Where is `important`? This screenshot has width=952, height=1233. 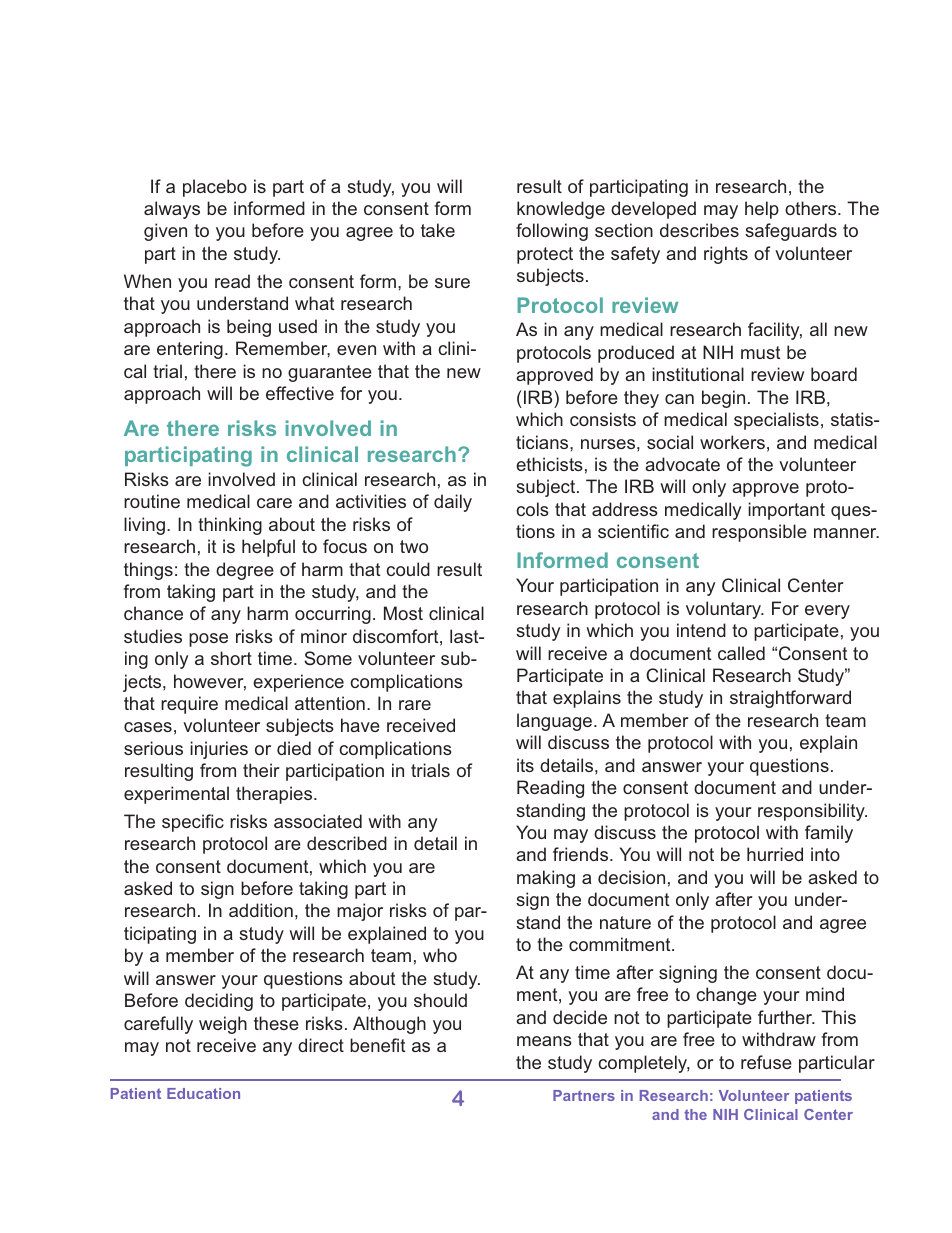 important is located at coordinates (786, 511).
